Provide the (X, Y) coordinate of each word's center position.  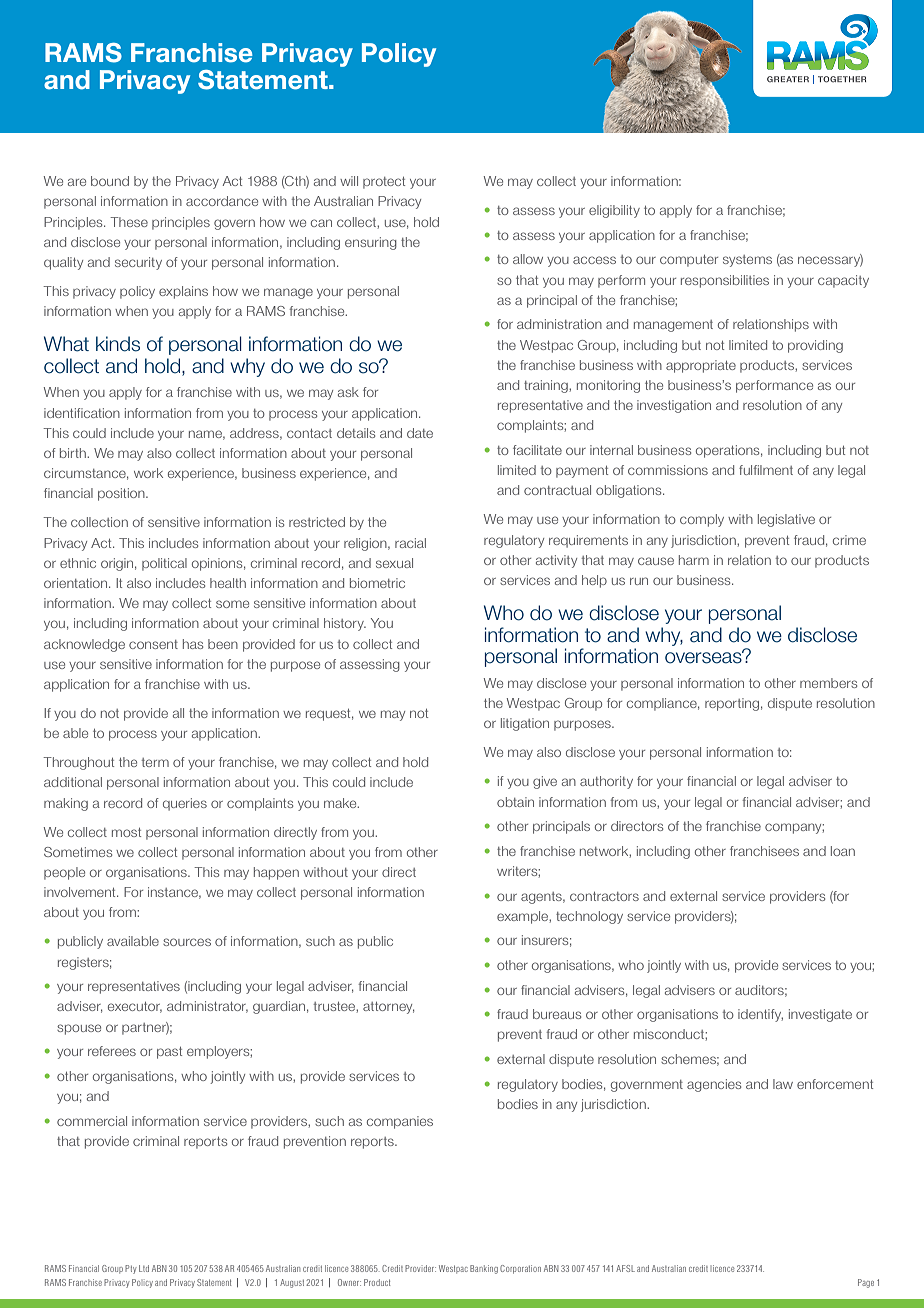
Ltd (144, 1268)
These (129, 222)
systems (747, 261)
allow (528, 259)
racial (410, 543)
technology (589, 917)
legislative (786, 520)
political (164, 564)
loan (843, 851)
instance (174, 893)
